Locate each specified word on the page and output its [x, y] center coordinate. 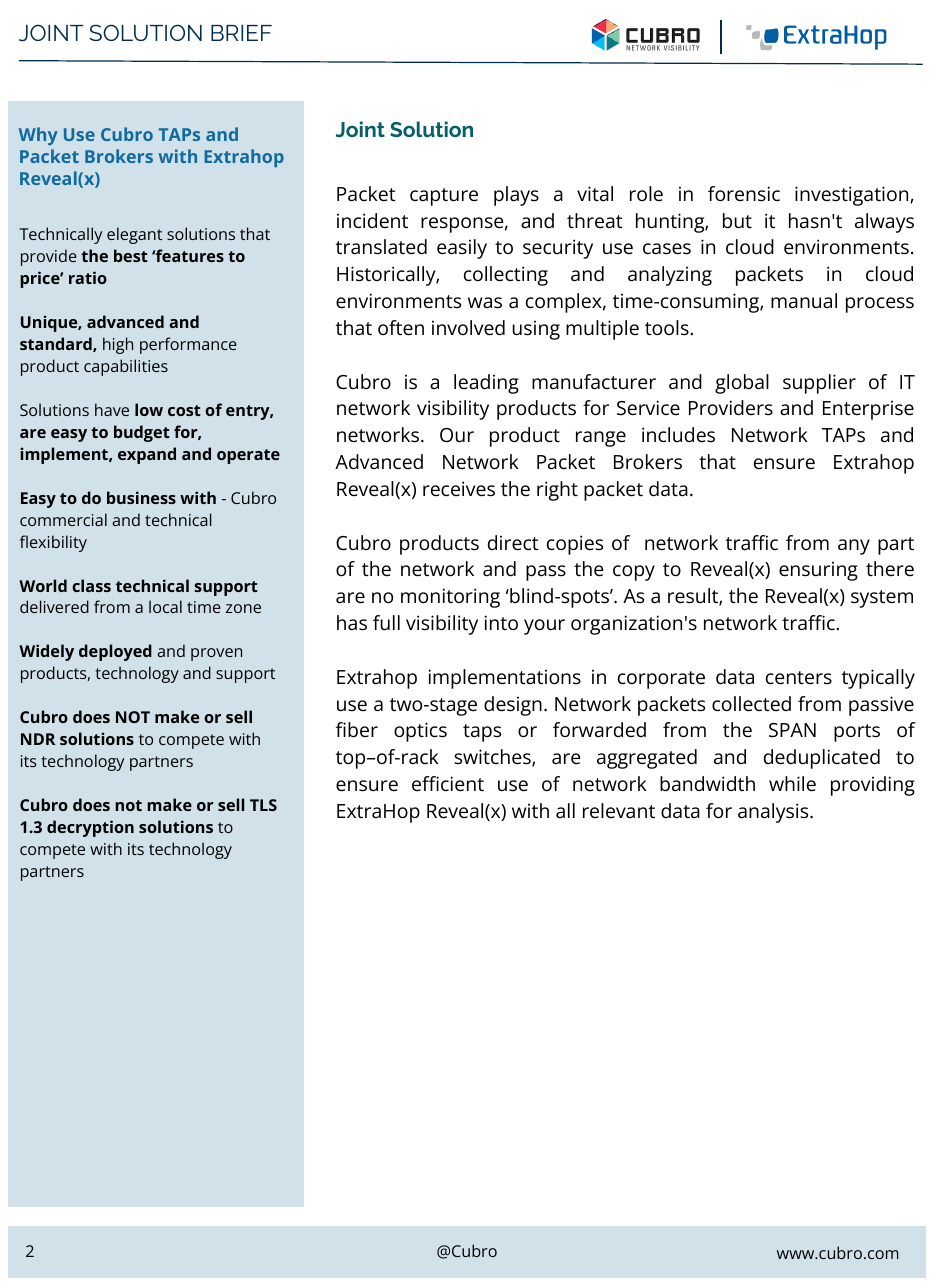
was [485, 303]
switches [493, 758]
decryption [90, 828]
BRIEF [241, 33]
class [91, 585]
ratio [88, 277]
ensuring [818, 571]
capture [444, 197]
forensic [744, 194]
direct [513, 543]
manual [804, 301]
